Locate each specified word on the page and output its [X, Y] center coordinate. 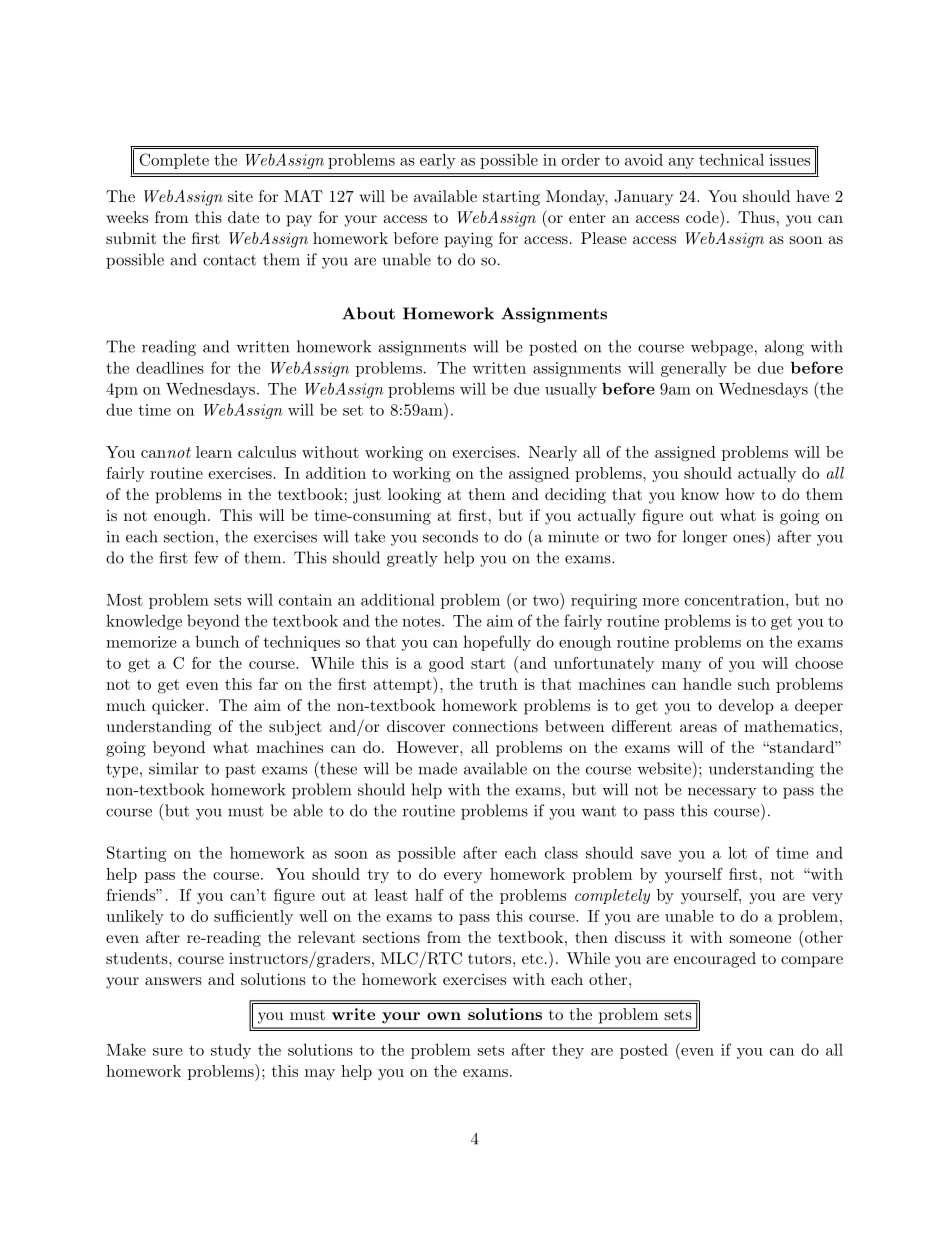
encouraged [715, 960]
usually [571, 390]
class [561, 853]
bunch [217, 641]
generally [694, 369]
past [240, 771]
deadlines [170, 367]
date [243, 217]
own [444, 1016]
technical [731, 159]
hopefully [497, 643]
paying [469, 240]
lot [737, 852]
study [231, 1051]
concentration [736, 600]
